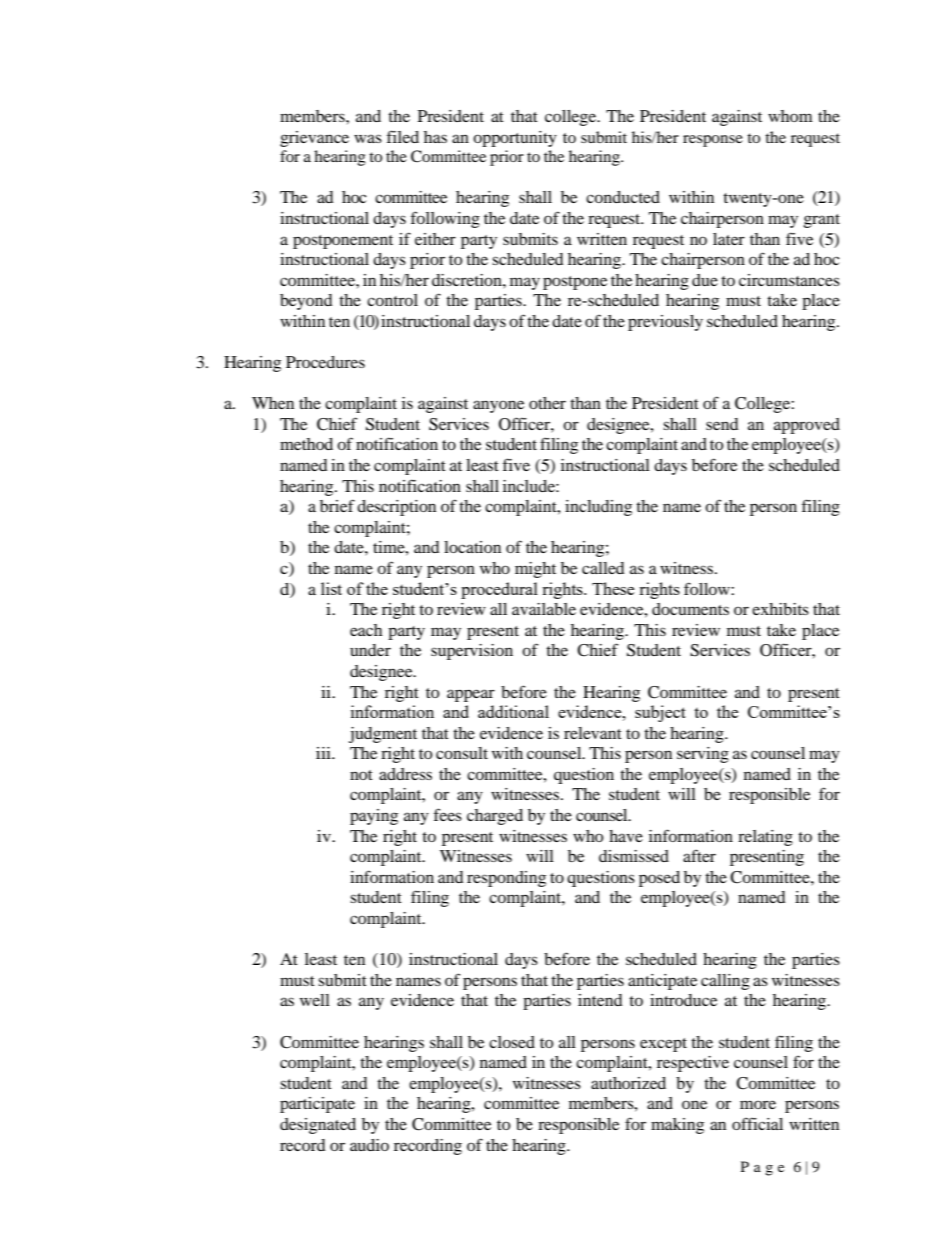 The width and height of the document is (952, 1233). Describe the element at coordinates (713, 141) in the document. I see `response` at that location.
